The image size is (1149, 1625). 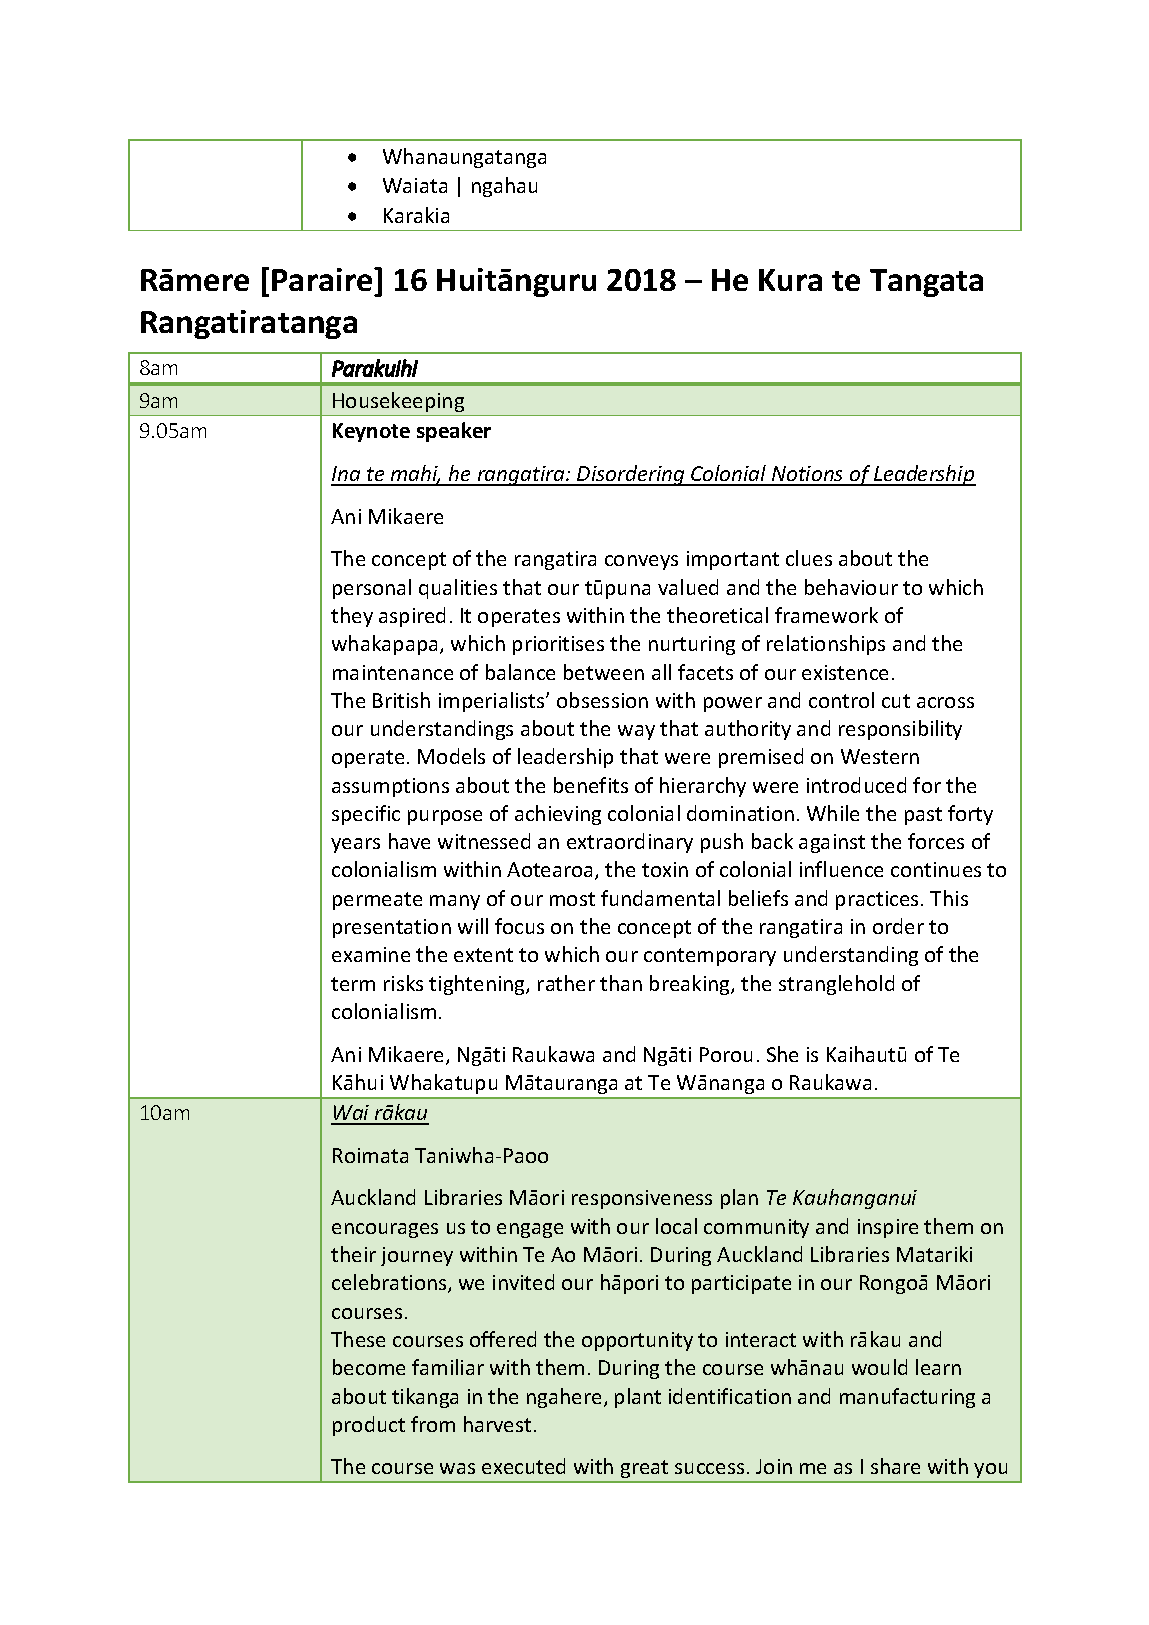 What do you see at coordinates (877, 900) in the document?
I see `practices` at bounding box center [877, 900].
